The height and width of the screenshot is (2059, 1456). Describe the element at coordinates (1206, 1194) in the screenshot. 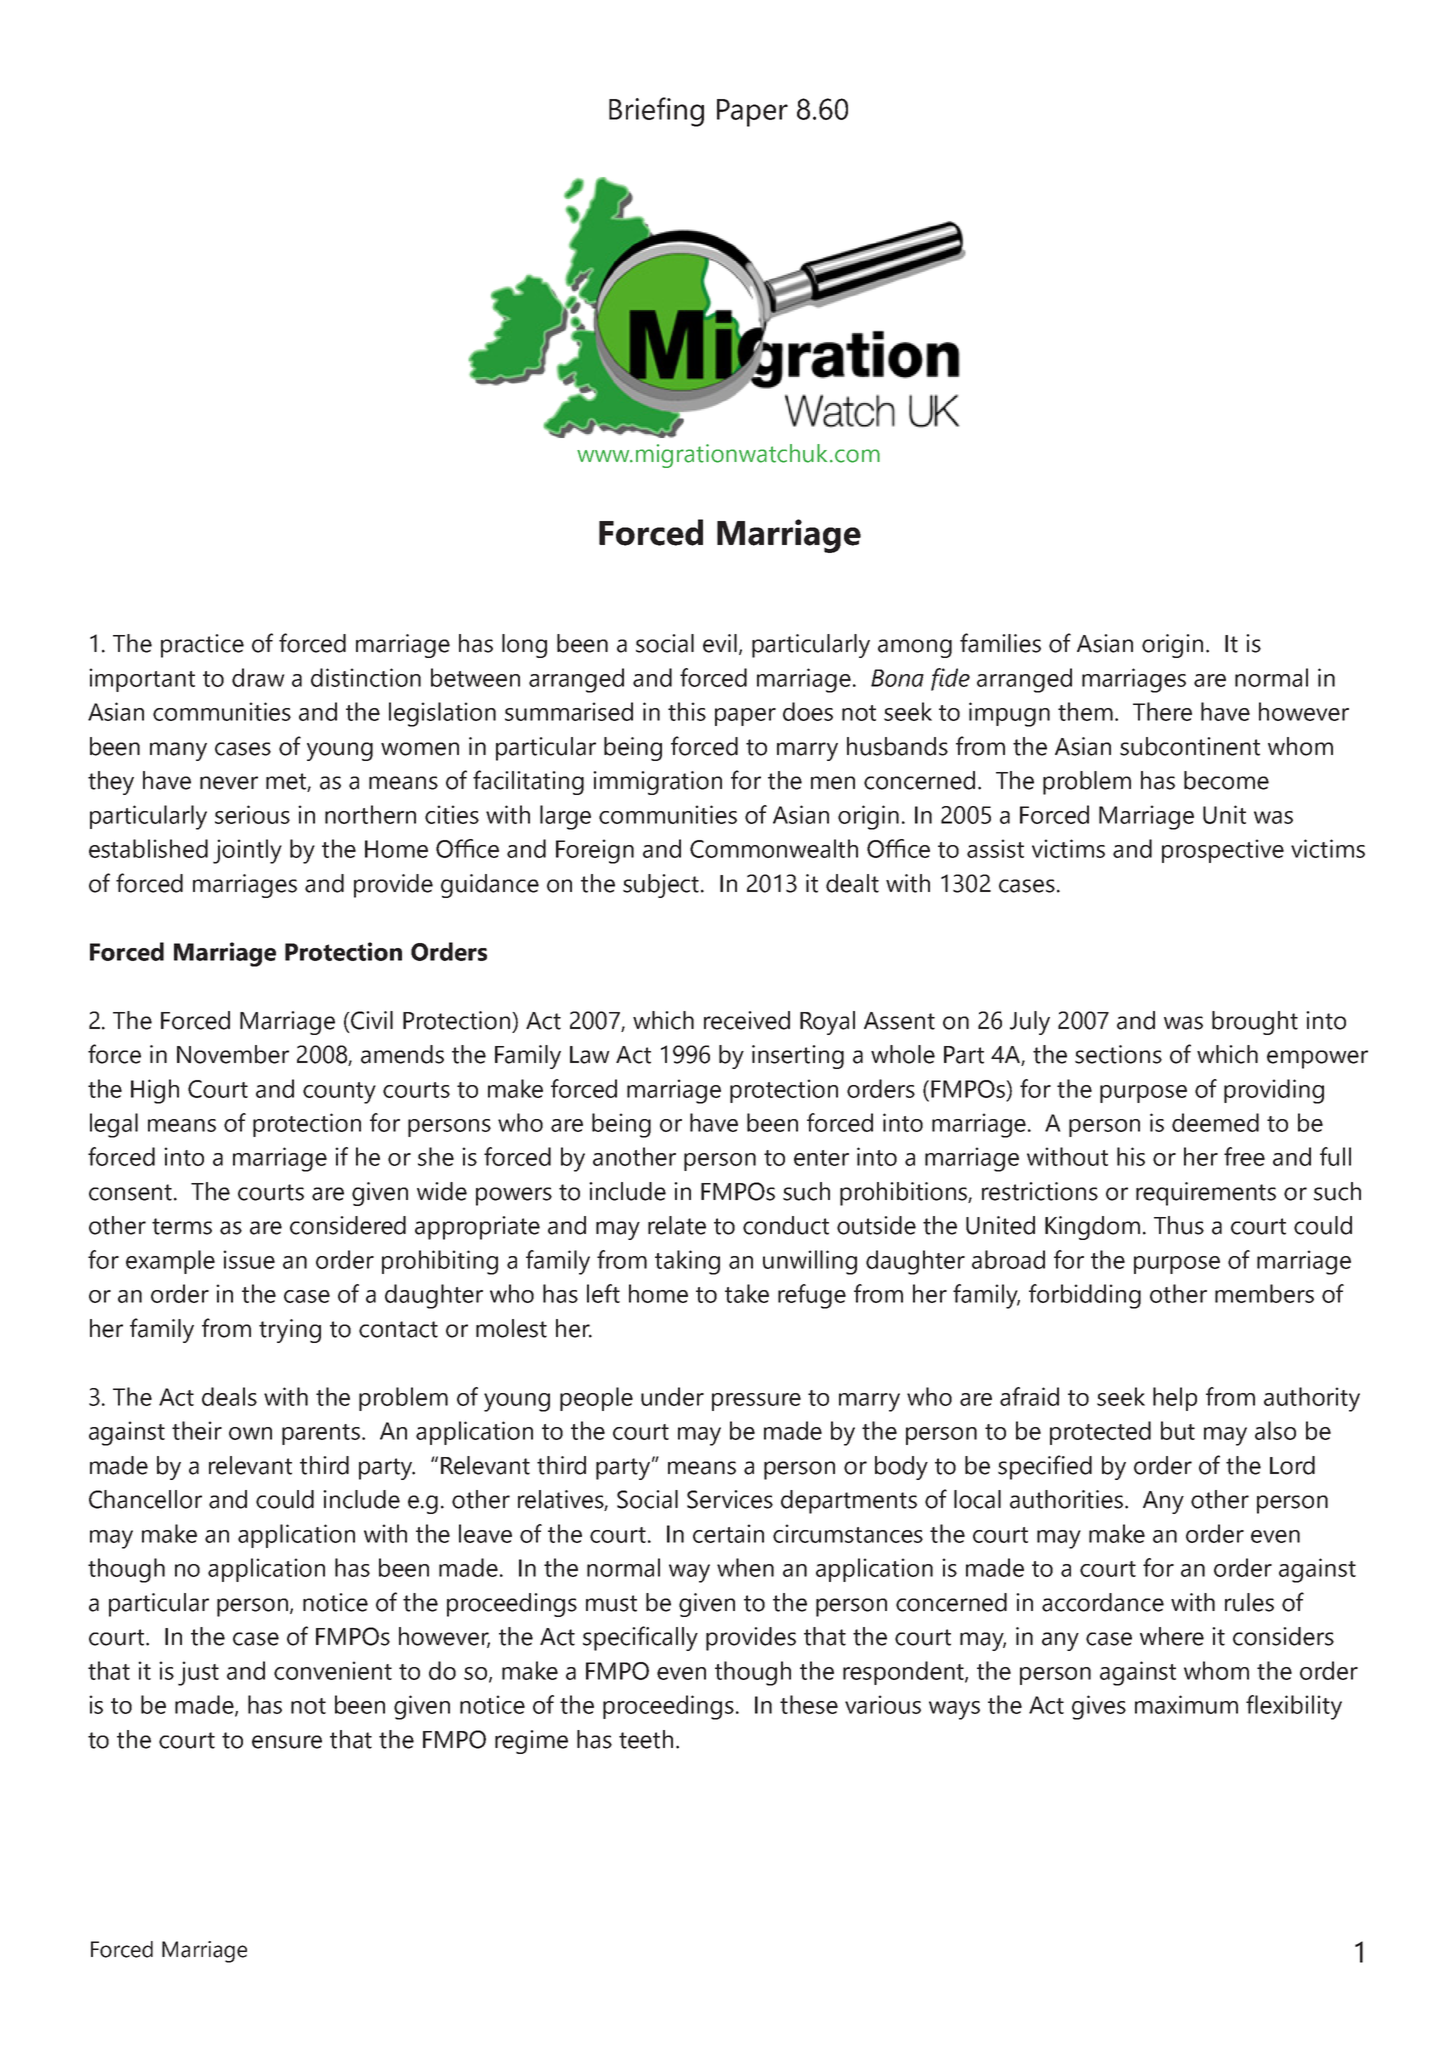

I see `requirements` at that location.
